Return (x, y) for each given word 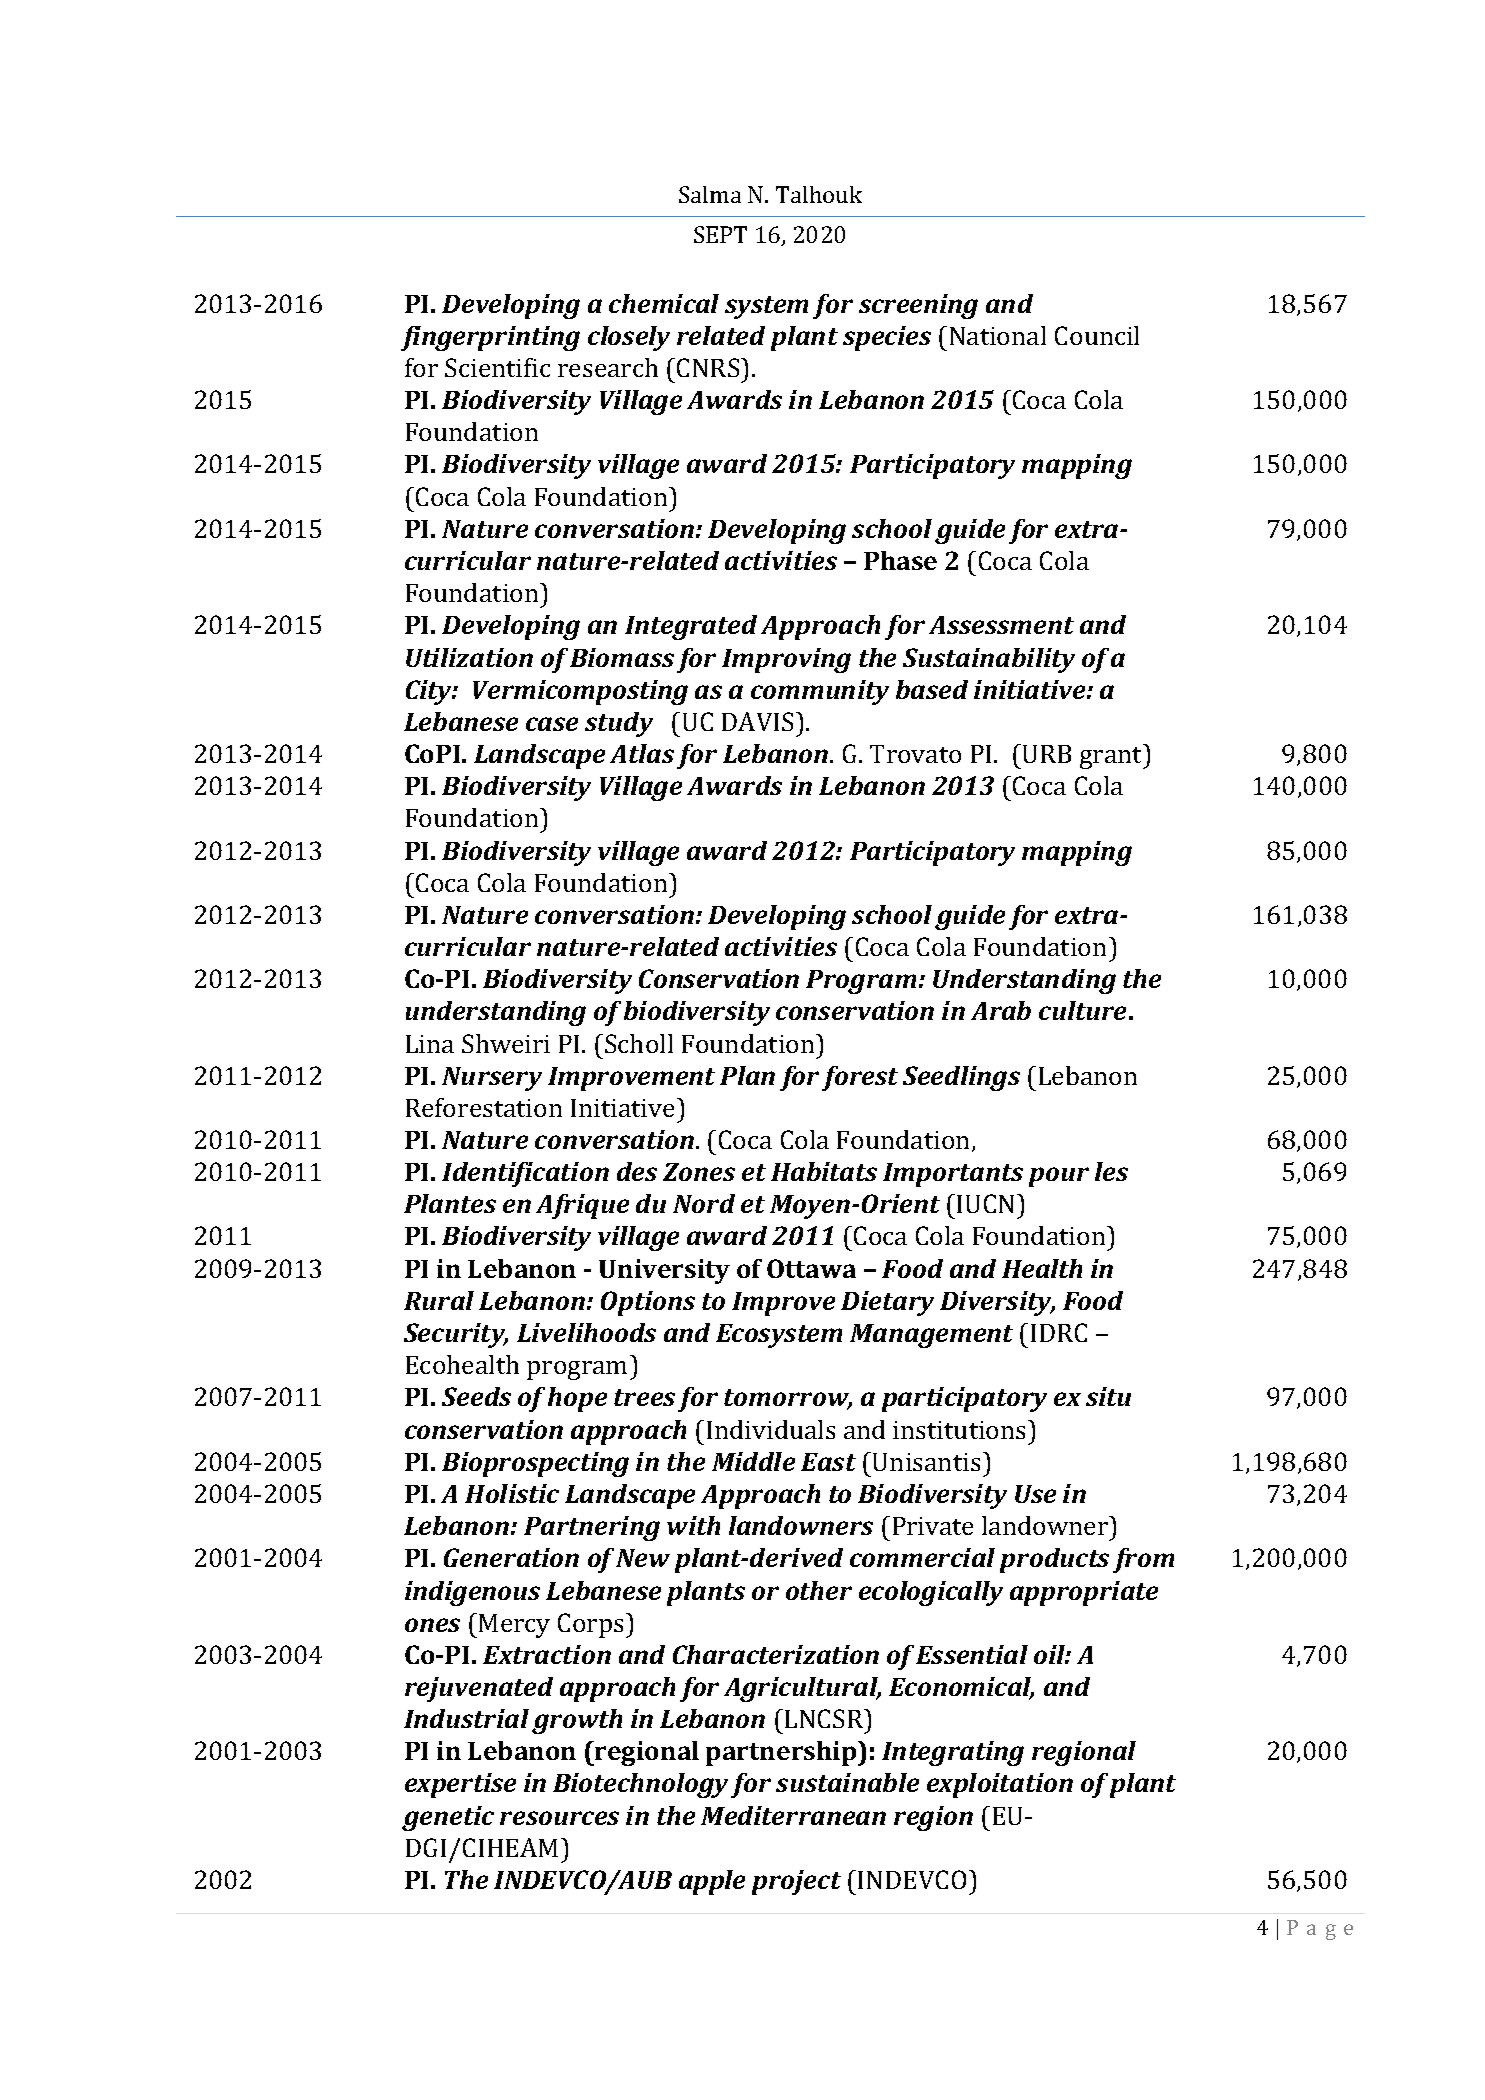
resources (559, 1818)
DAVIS (757, 721)
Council (1097, 335)
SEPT (720, 234)
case (552, 724)
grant (1112, 758)
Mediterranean (793, 1815)
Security (456, 1335)
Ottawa (811, 1268)
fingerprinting (490, 338)
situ (1108, 1396)
